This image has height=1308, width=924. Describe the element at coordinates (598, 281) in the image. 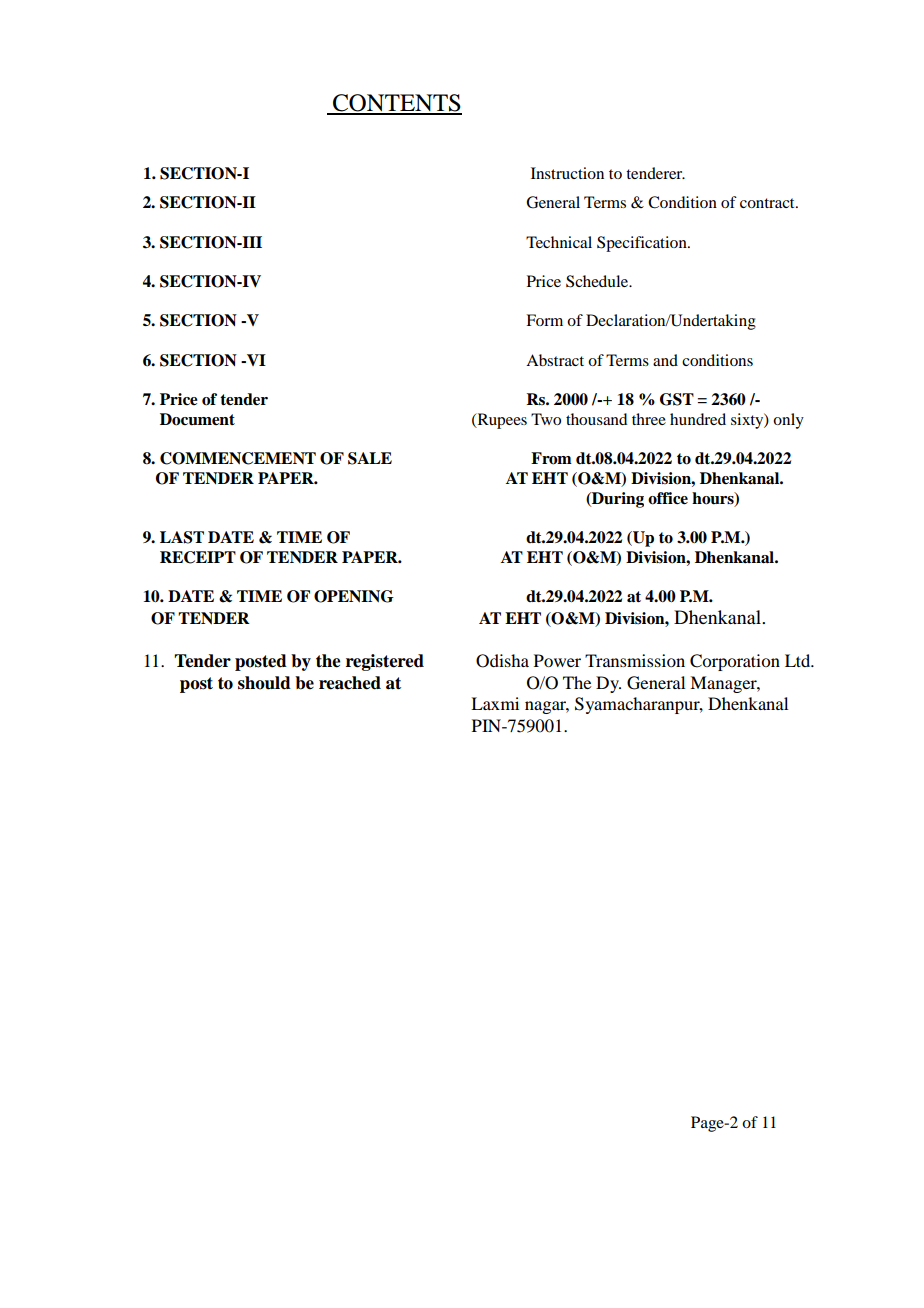

I see `Schedule` at that location.
